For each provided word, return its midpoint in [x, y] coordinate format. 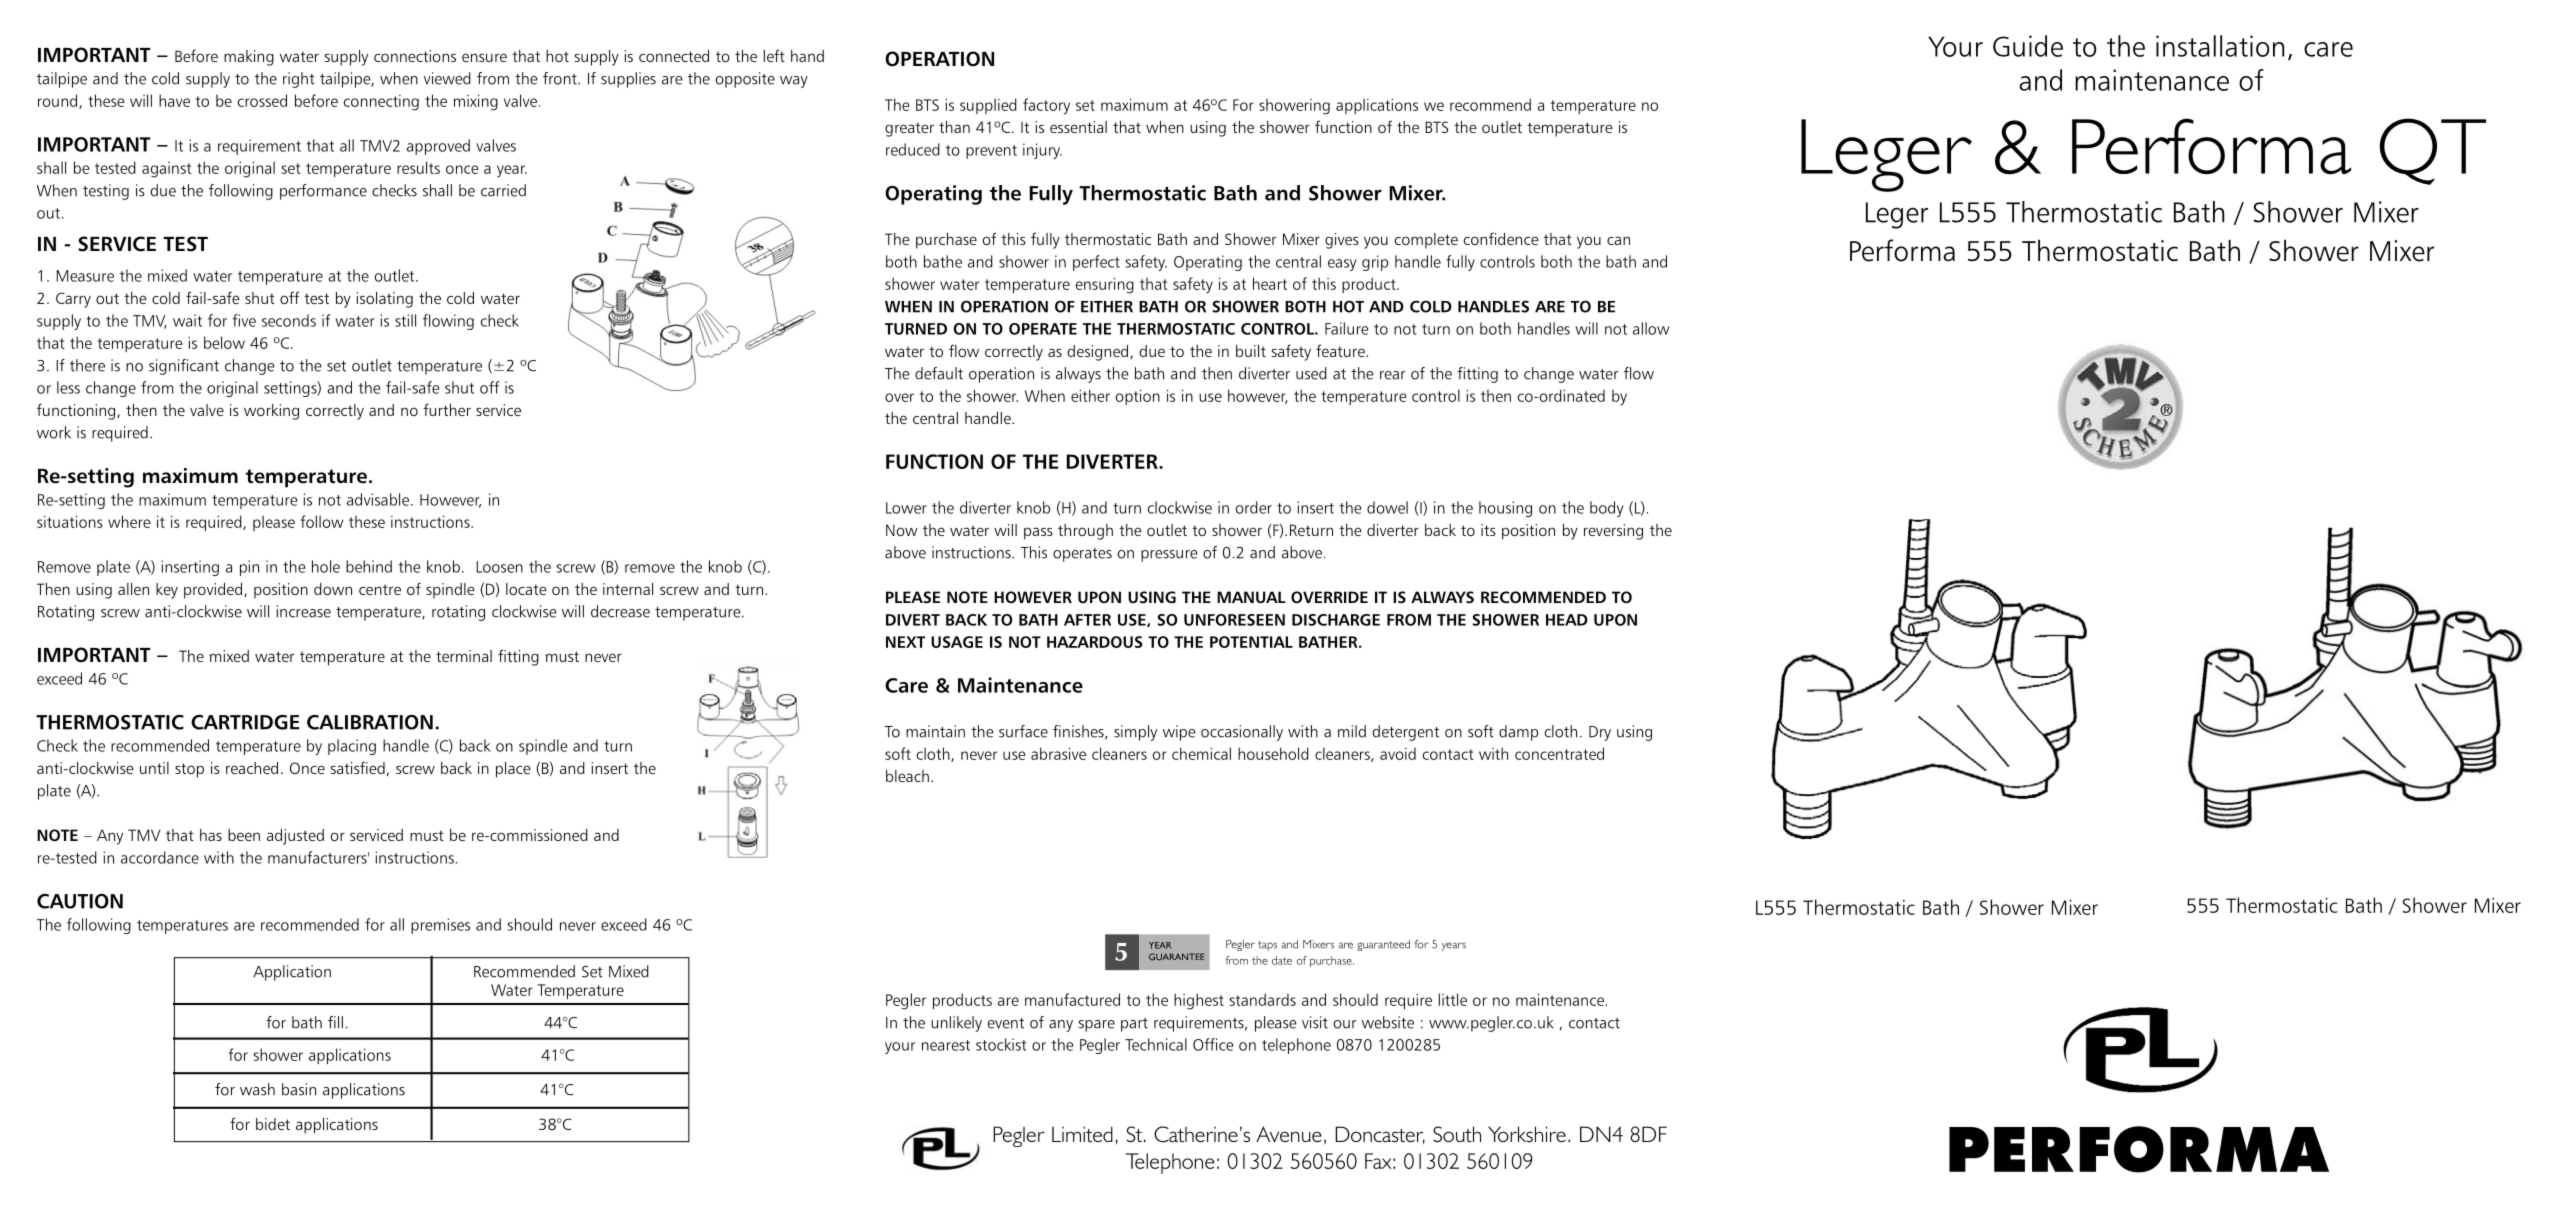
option [1138, 397]
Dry [1600, 733]
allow [1651, 328]
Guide [2028, 46]
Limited [1082, 1134]
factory [1046, 106]
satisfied [357, 767]
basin [299, 1089]
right [299, 80]
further [447, 409]
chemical [1201, 753]
